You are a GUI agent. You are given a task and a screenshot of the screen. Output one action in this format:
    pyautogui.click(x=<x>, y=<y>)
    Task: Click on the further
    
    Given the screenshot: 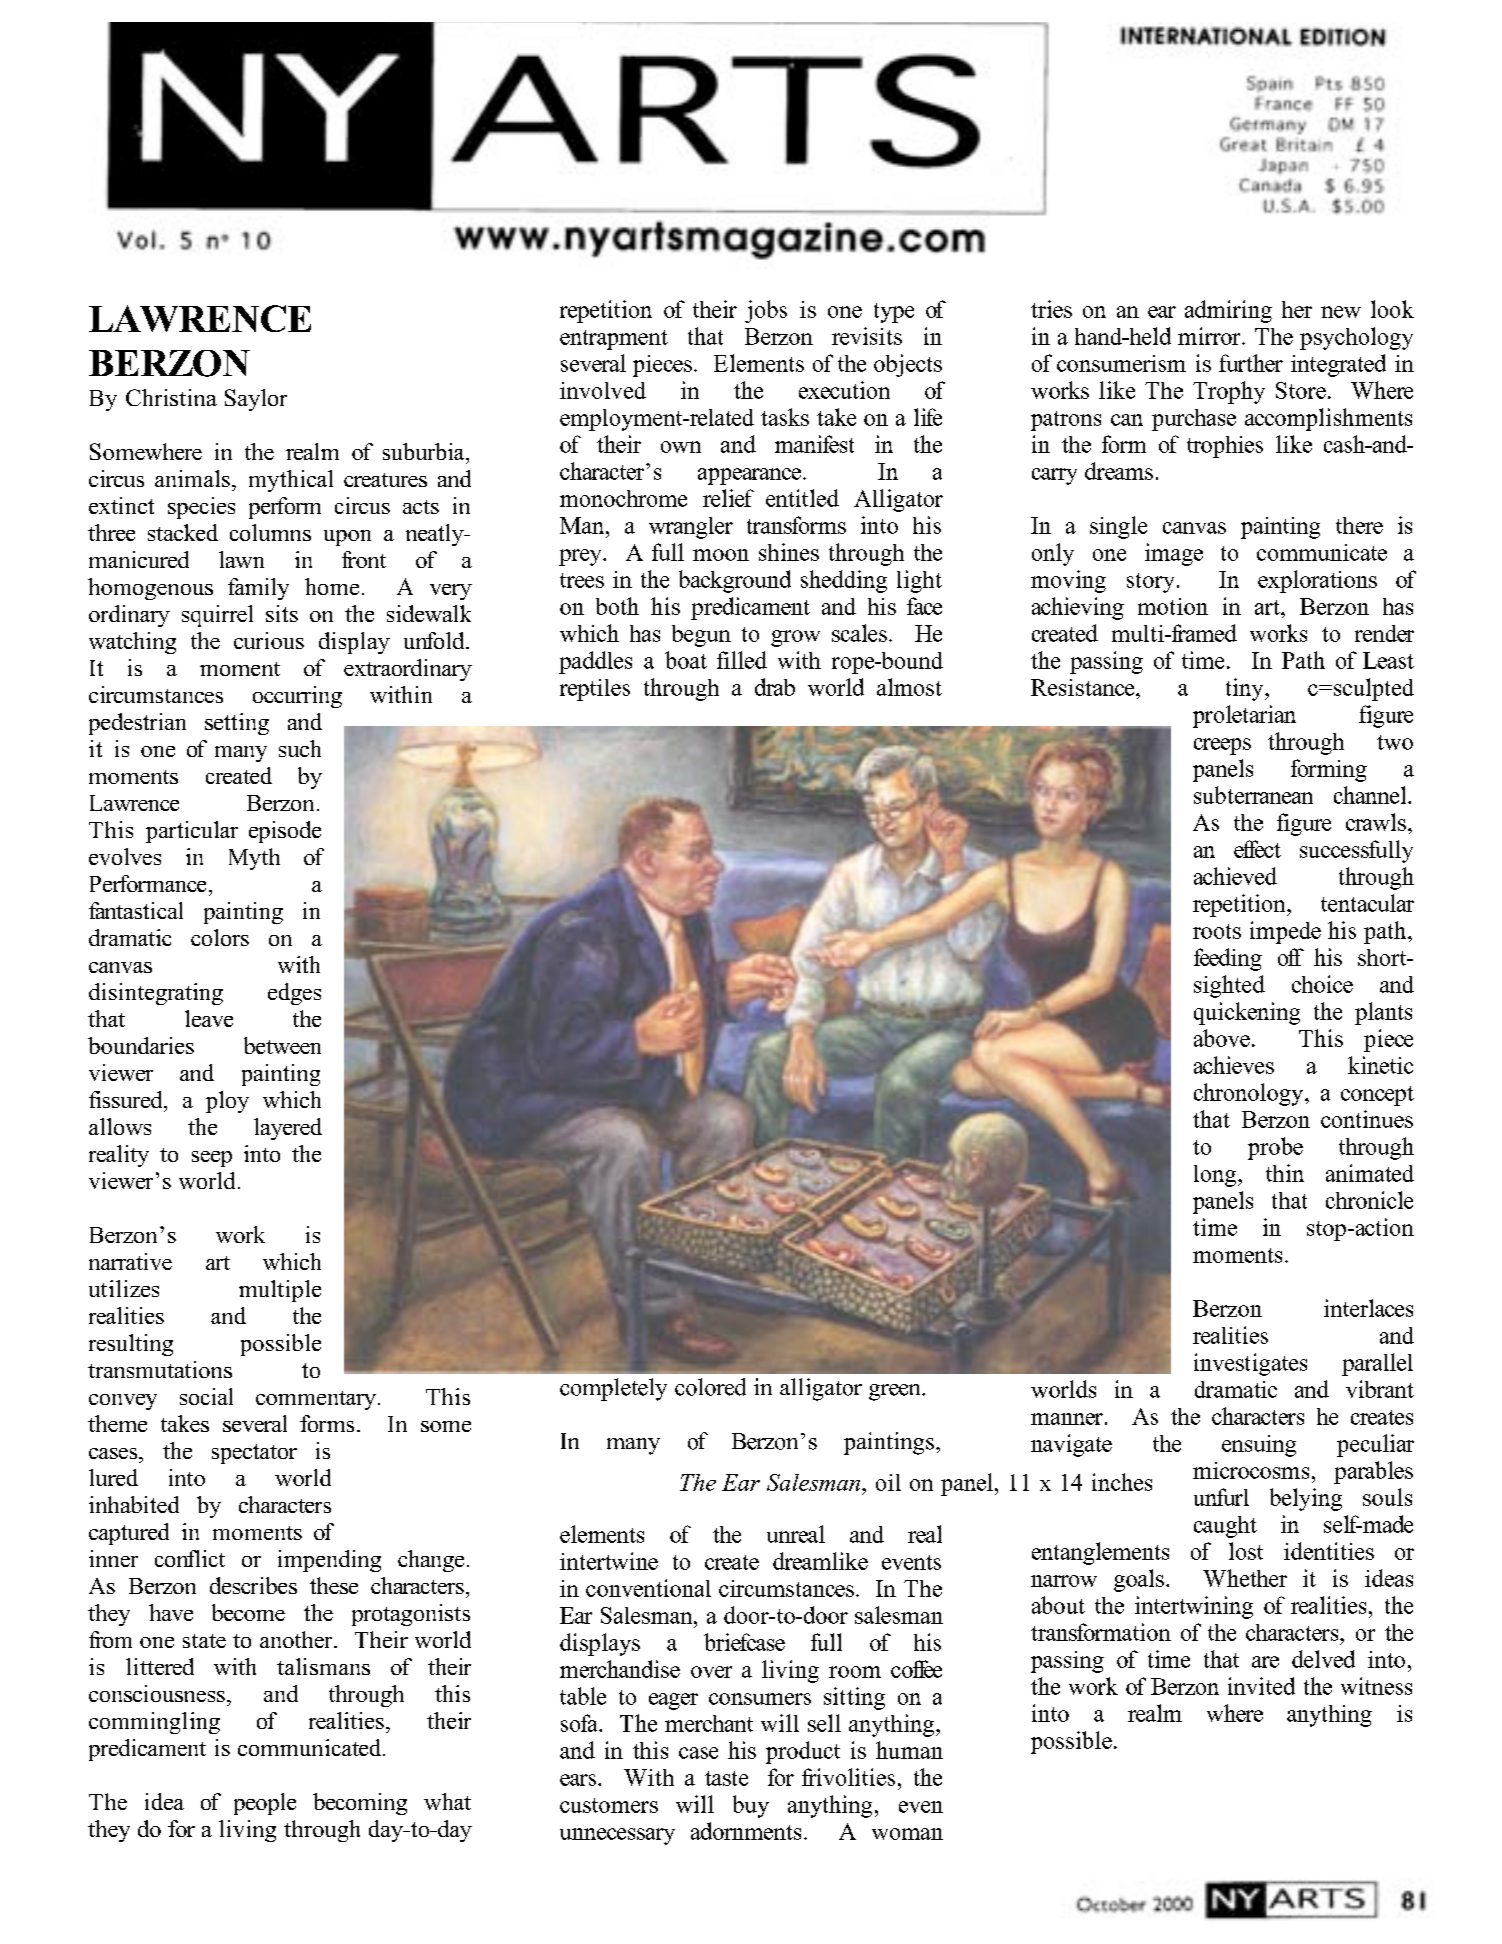 What is the action you would take?
    pyautogui.click(x=1251, y=363)
